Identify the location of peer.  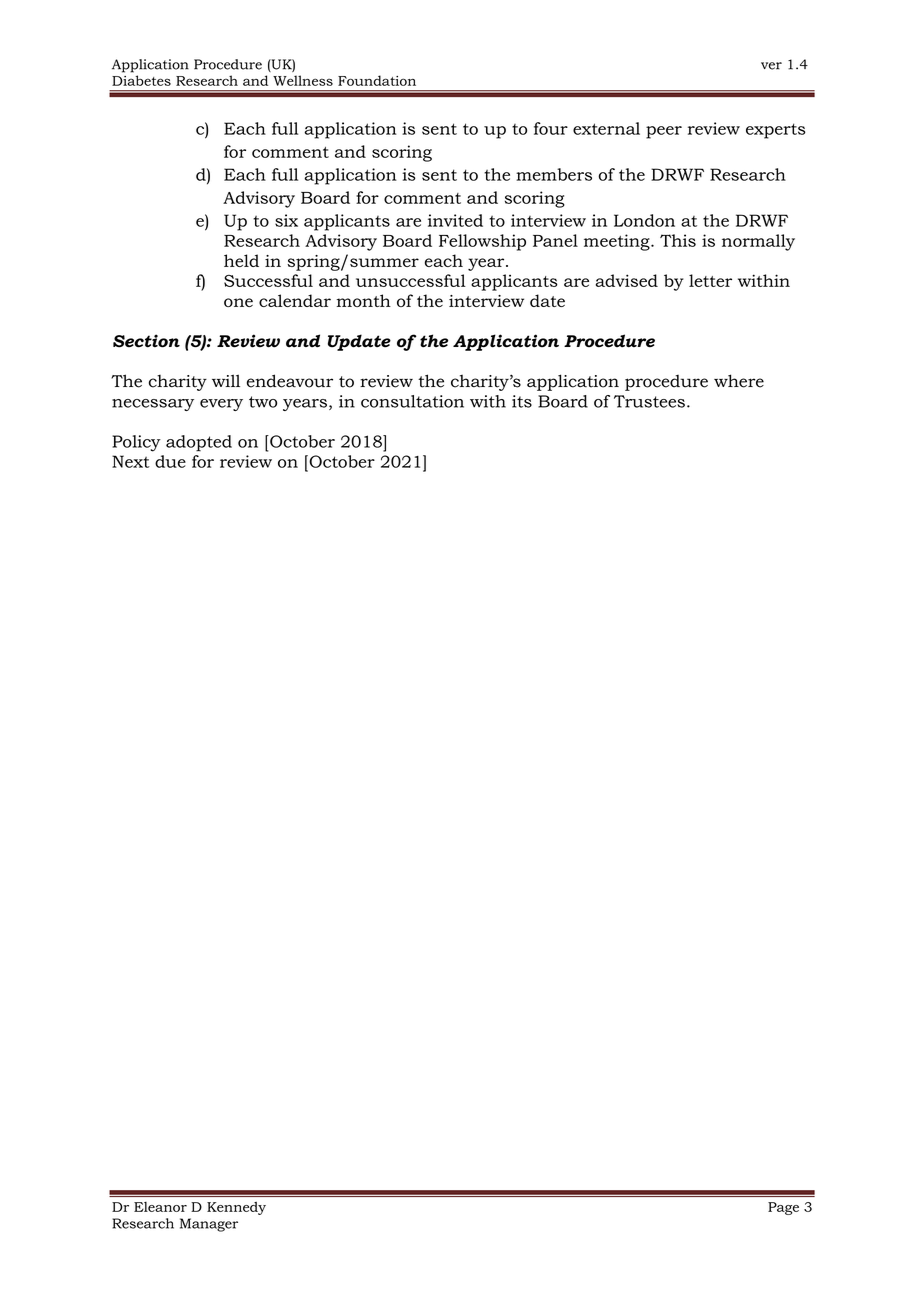
(664, 132).
